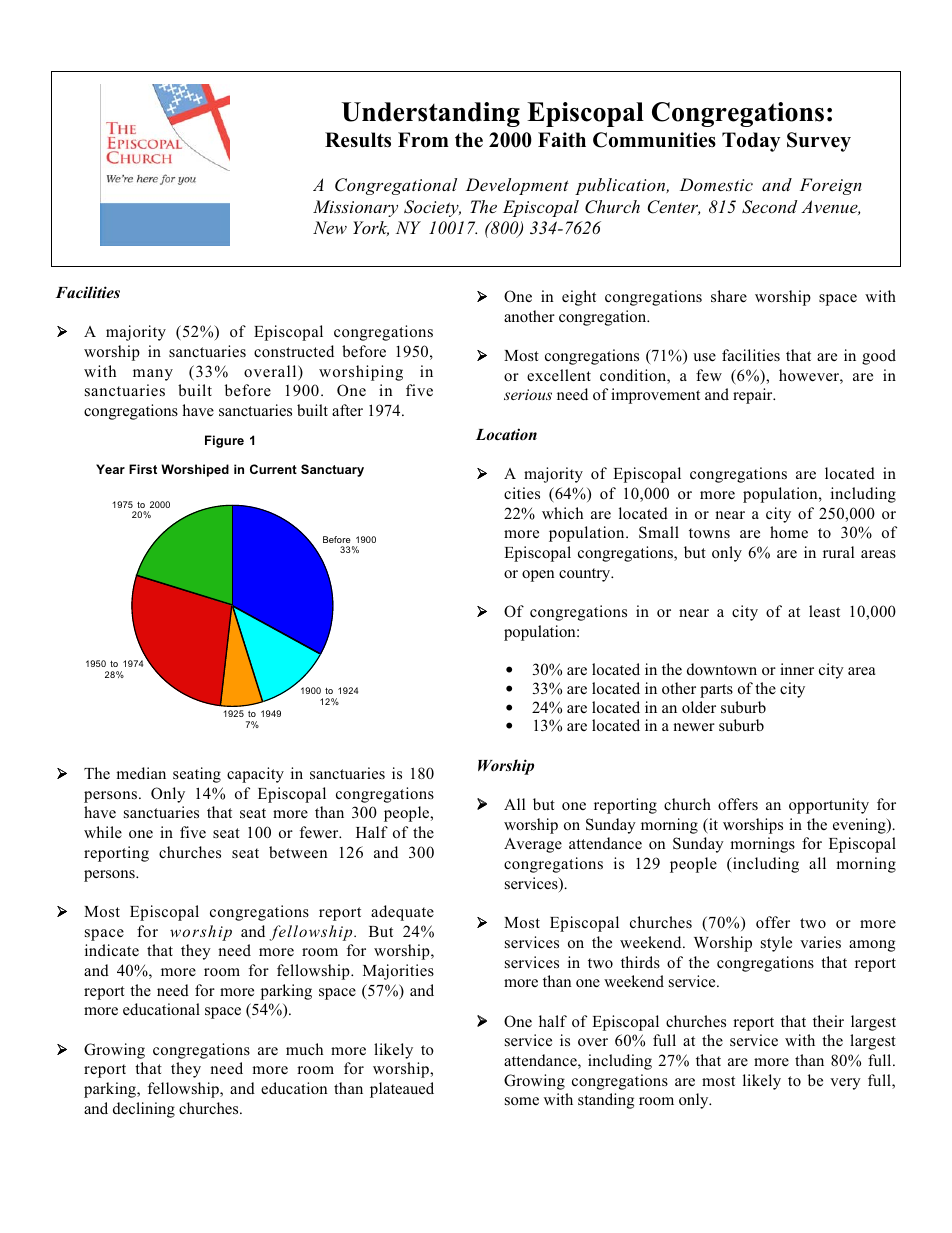  What do you see at coordinates (533, 845) in the screenshot?
I see `Average` at bounding box center [533, 845].
